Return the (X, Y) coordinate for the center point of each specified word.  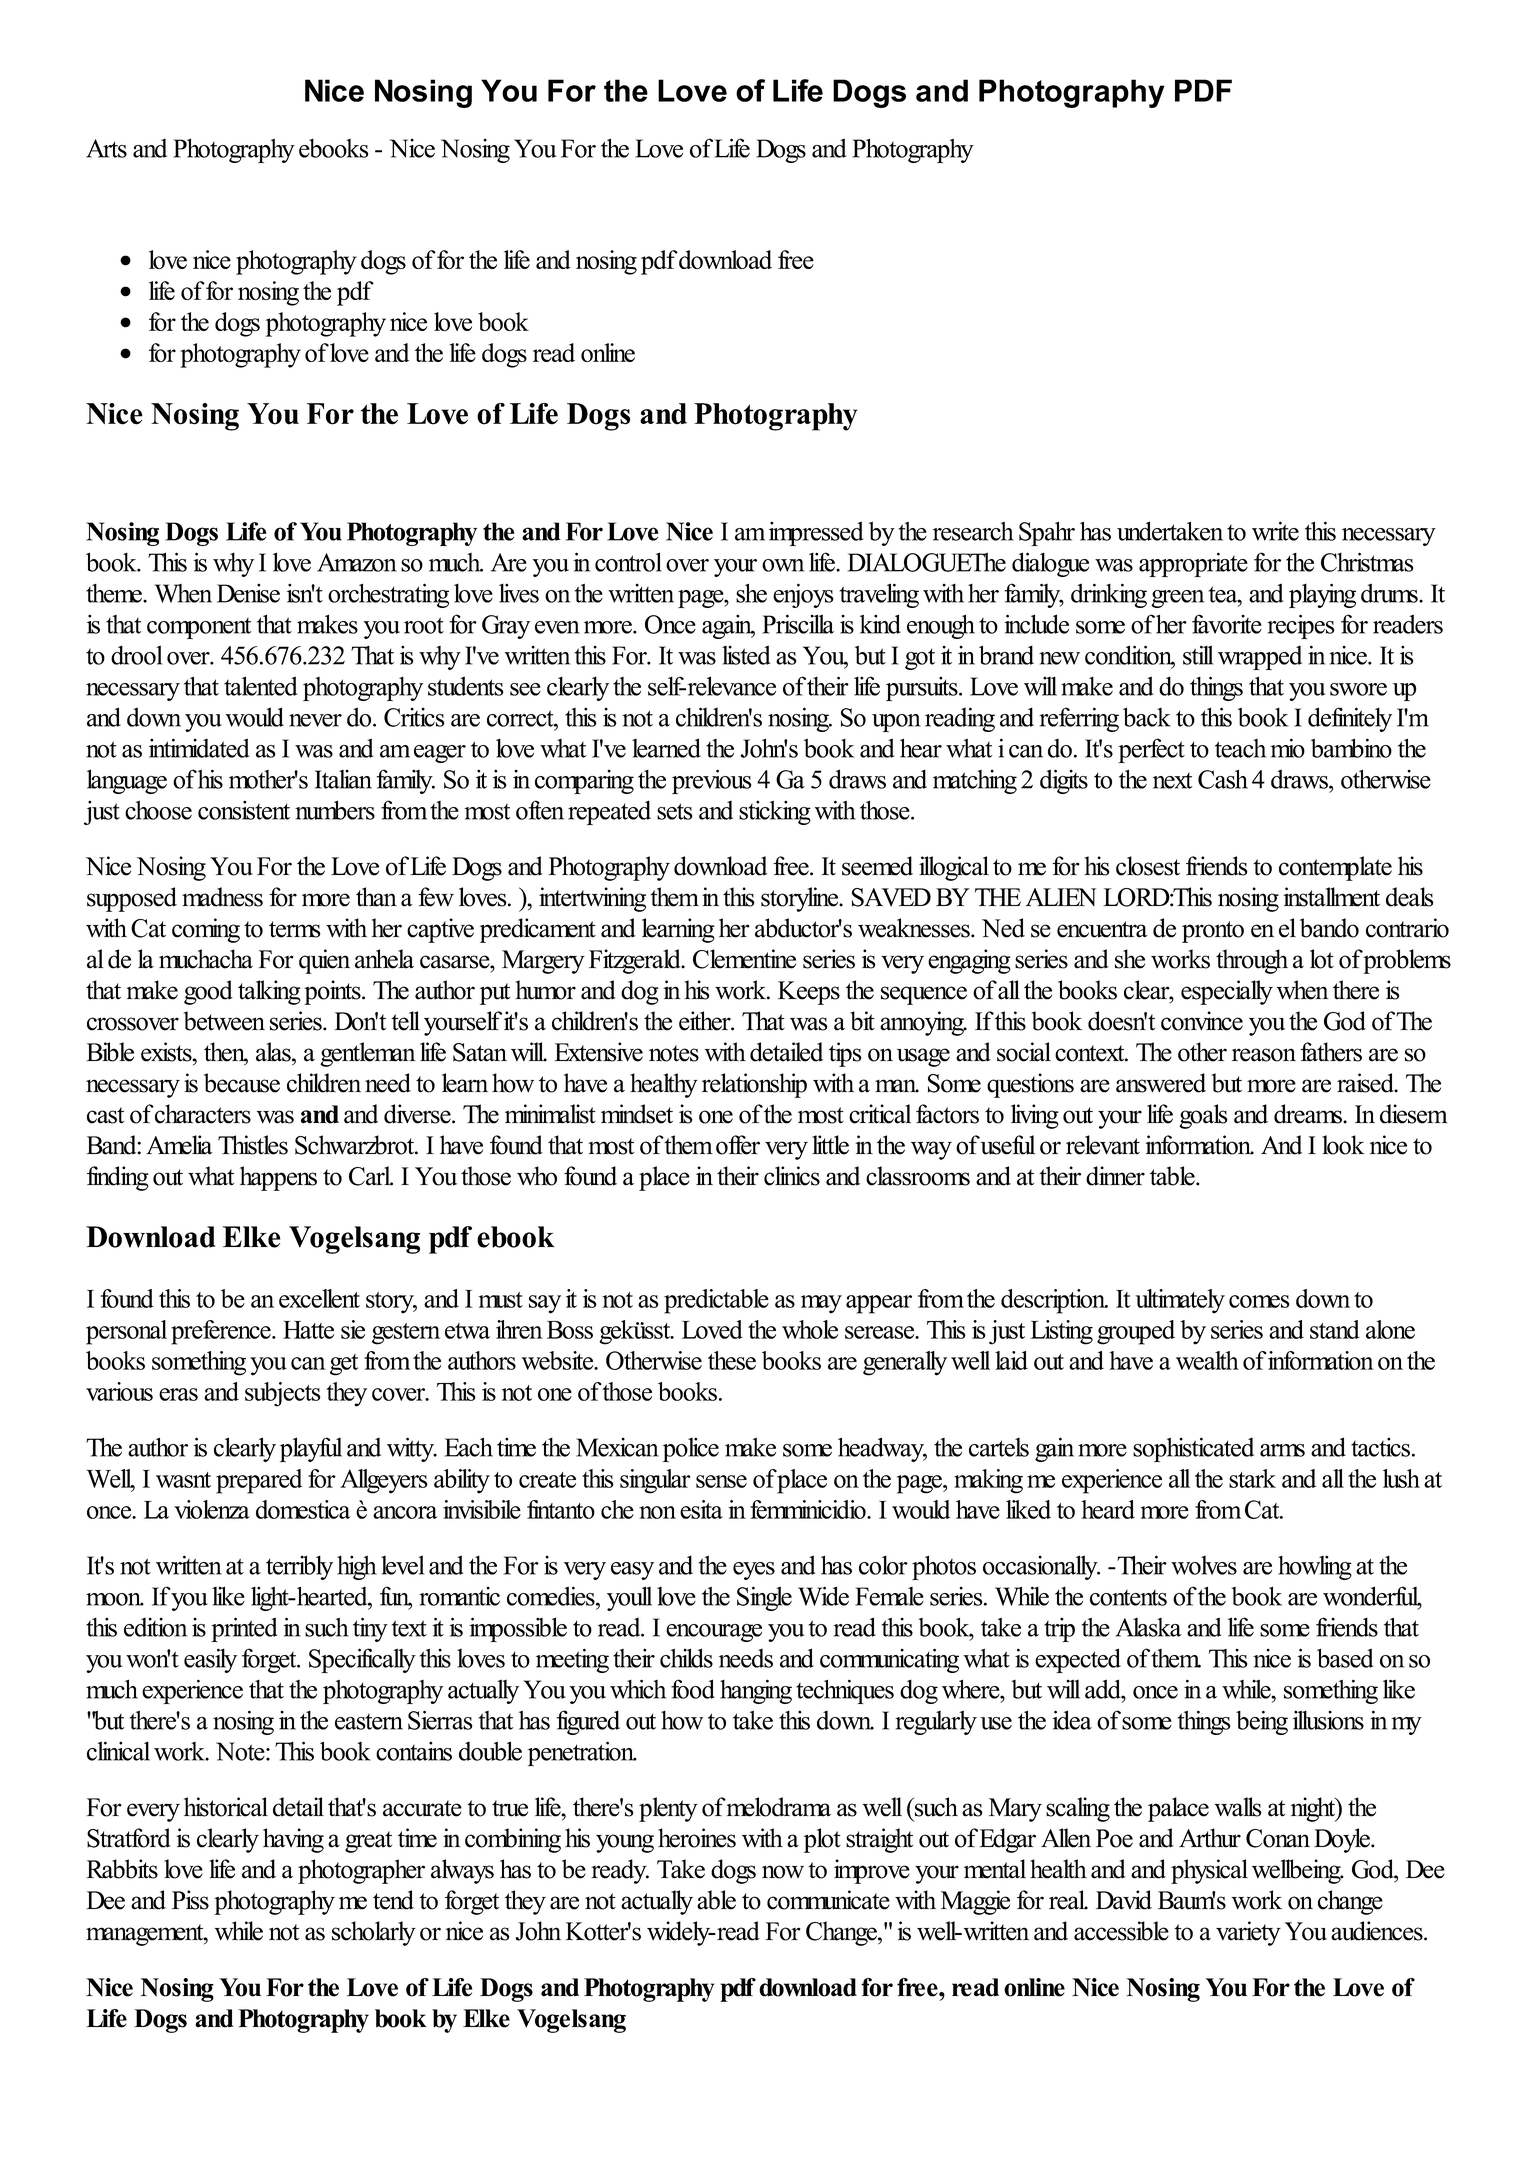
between (224, 1021)
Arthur (1210, 1838)
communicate (828, 1900)
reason (1264, 1055)
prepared (259, 1481)
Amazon (357, 562)
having (293, 1840)
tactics (1382, 1447)
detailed (786, 1052)
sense (721, 1481)
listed (746, 655)
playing (1322, 595)
